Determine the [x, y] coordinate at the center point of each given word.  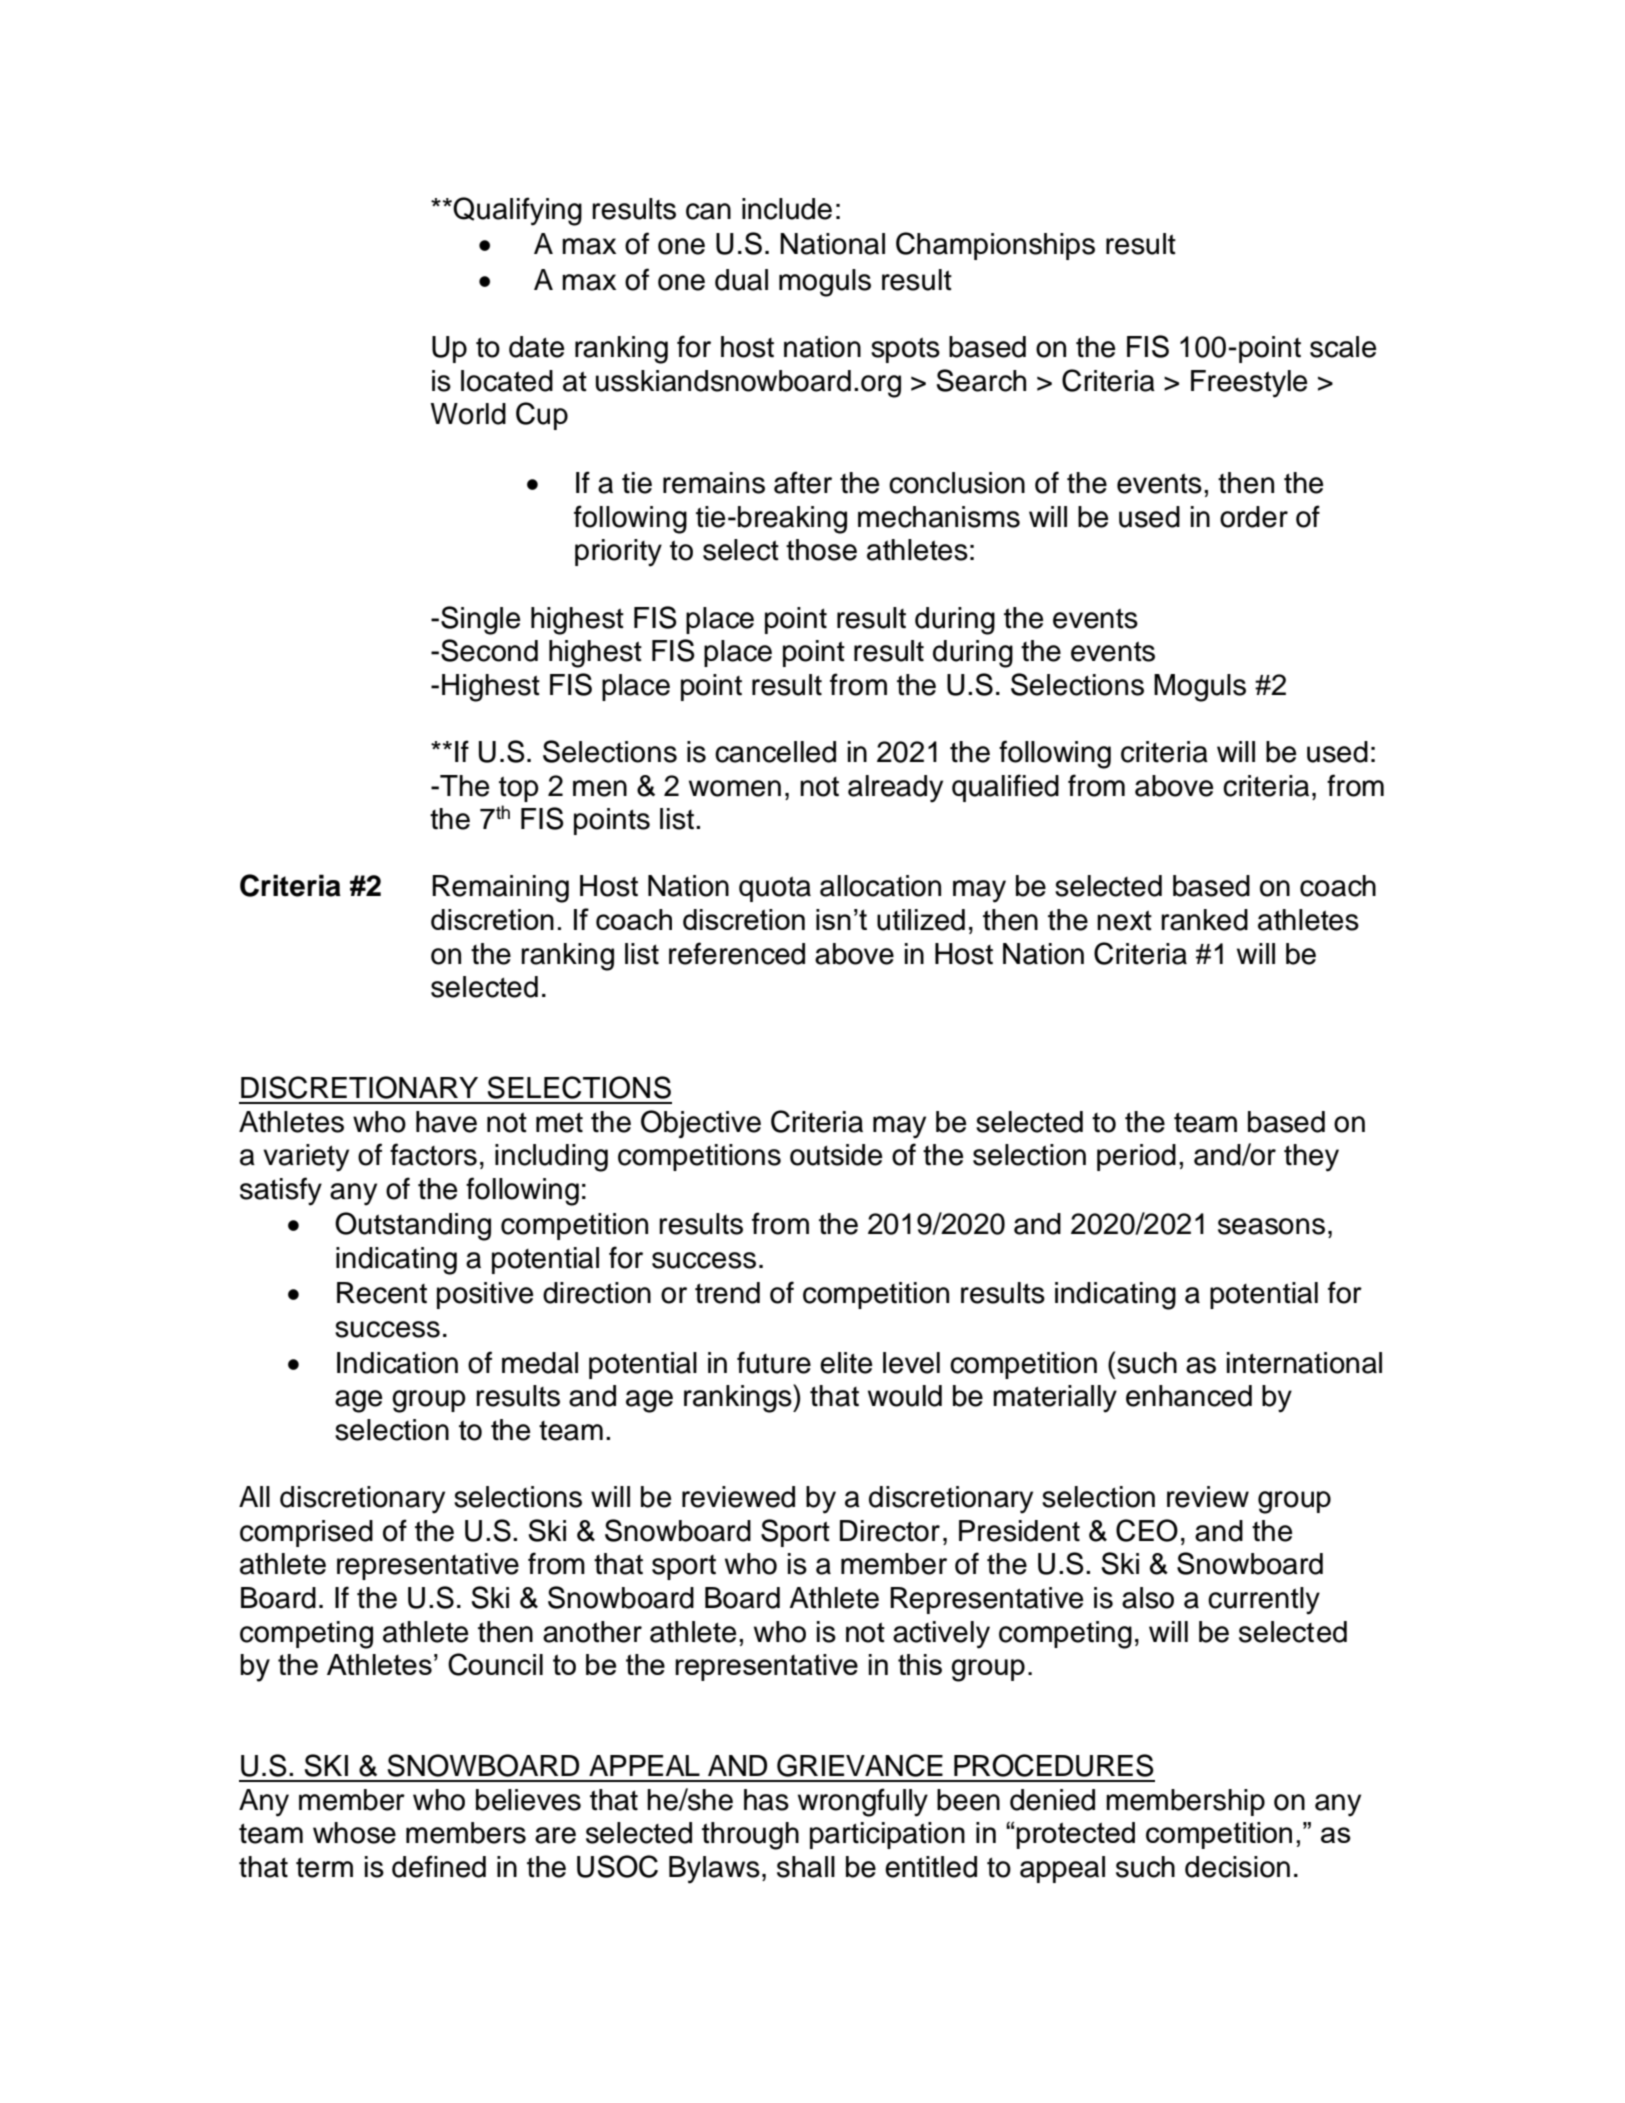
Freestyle [1249, 384]
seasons [1271, 1226]
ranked [1204, 920]
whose [354, 1833]
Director [890, 1531]
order [1254, 517]
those [821, 550]
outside [836, 1155]
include [787, 209]
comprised [306, 1533]
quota [775, 889]
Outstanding [413, 1226]
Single [480, 620]
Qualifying [517, 211]
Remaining [500, 889]
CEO [1147, 1530]
